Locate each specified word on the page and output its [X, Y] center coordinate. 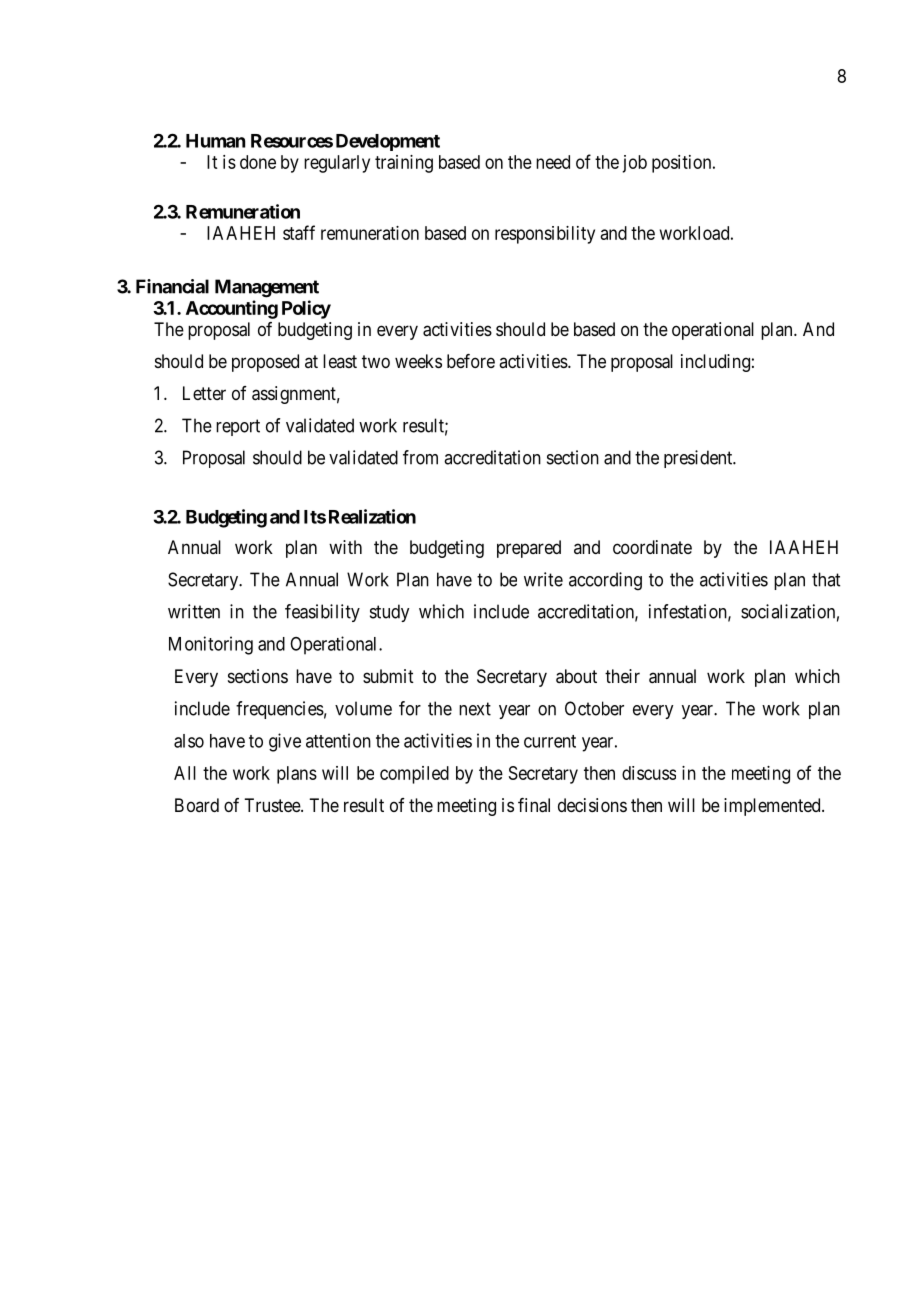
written [194, 611]
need [553, 162]
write [543, 579]
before [471, 361]
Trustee [273, 805]
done [258, 162]
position [683, 164]
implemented [773, 807]
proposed [265, 363]
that [826, 579]
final [534, 805]
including [715, 363]
